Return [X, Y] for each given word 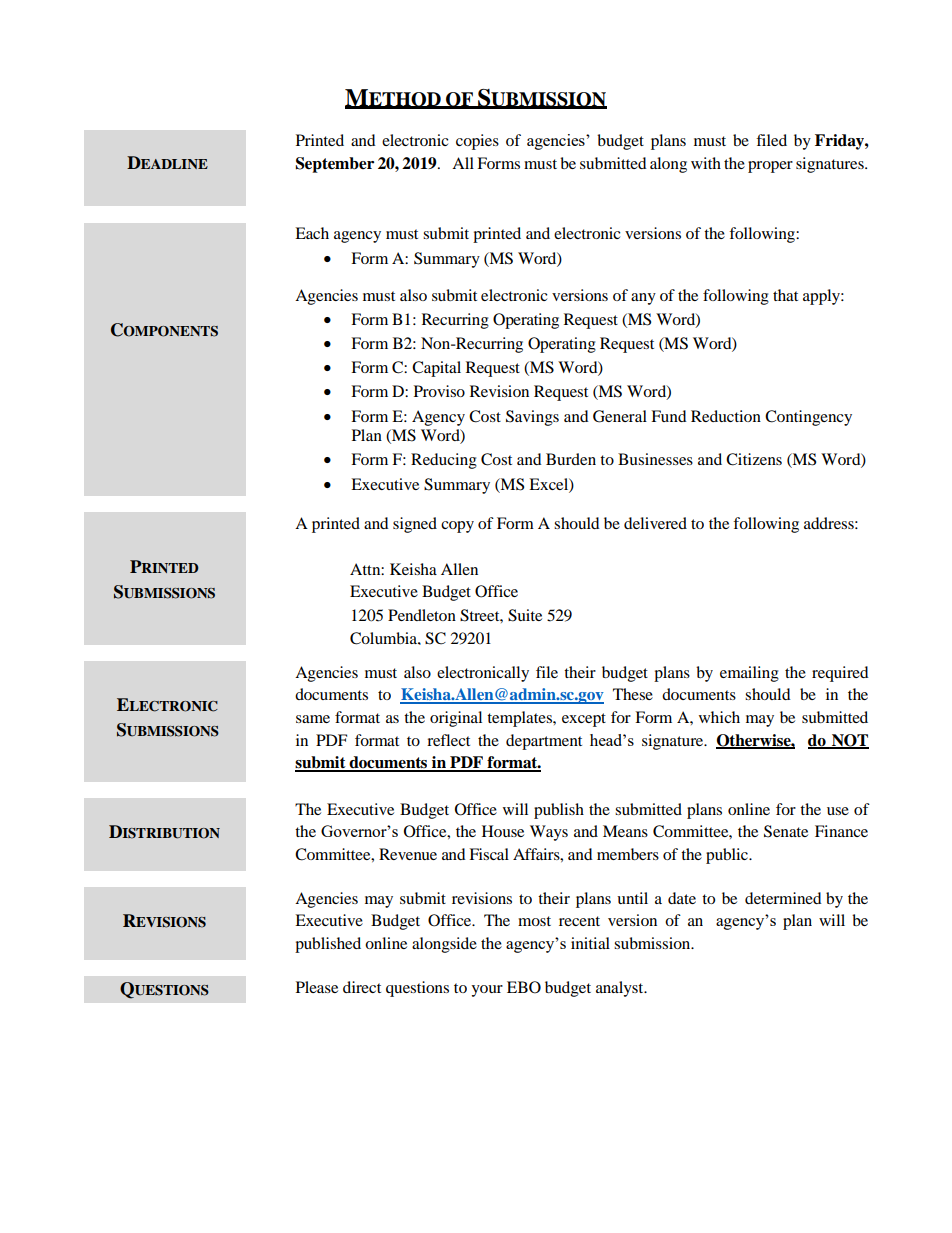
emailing [749, 674]
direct [362, 987]
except [584, 720]
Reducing [444, 461]
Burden [571, 459]
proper [770, 167]
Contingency [808, 418]
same [313, 719]
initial [590, 943]
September [335, 165]
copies [477, 142]
